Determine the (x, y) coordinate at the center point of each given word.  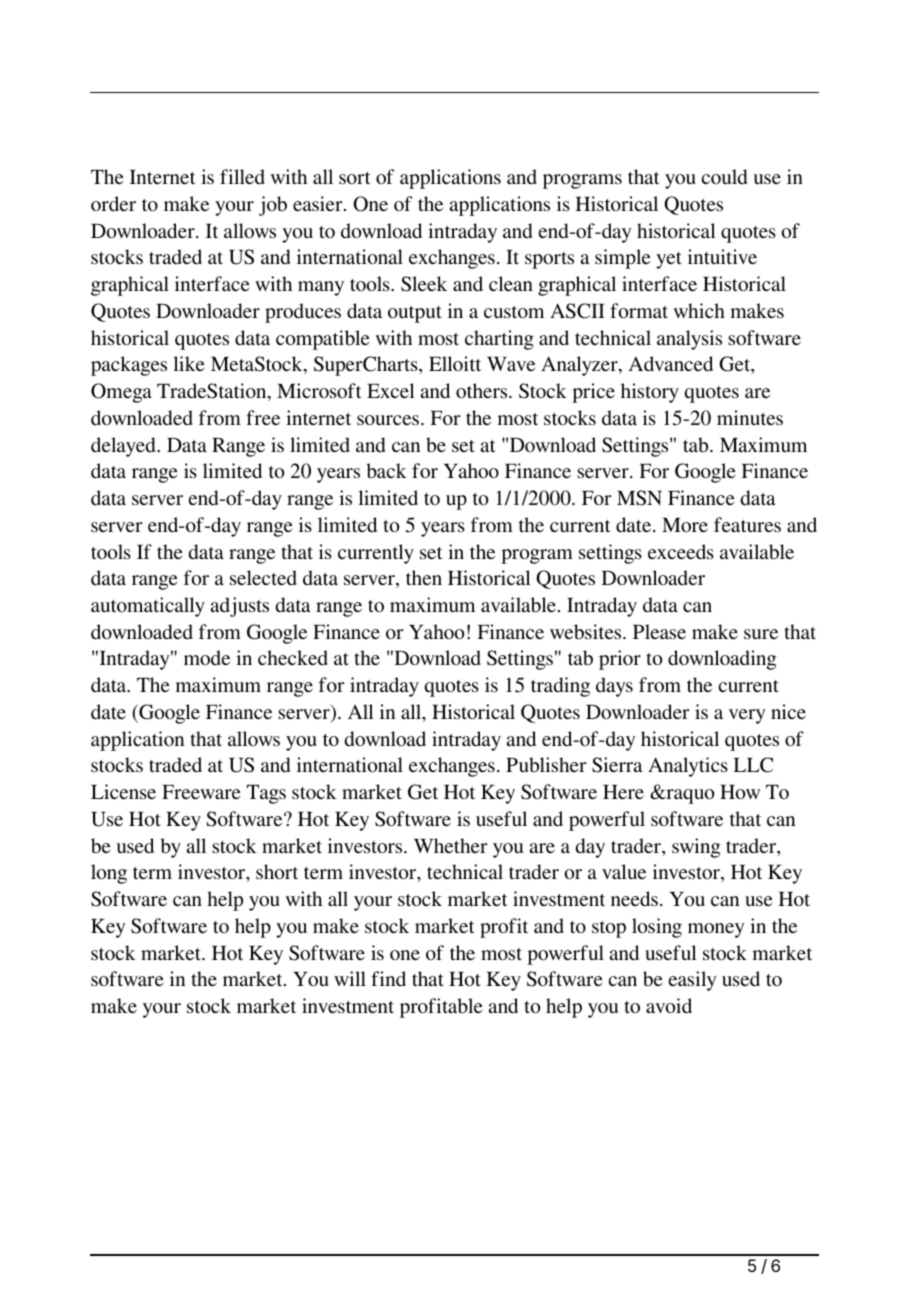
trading (560, 687)
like (188, 363)
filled (242, 176)
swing (696, 848)
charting (499, 340)
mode (207, 657)
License (123, 791)
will (350, 978)
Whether (450, 845)
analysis (689, 340)
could (724, 176)
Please (659, 631)
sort (355, 178)
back (386, 470)
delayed (124, 447)
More (685, 525)
